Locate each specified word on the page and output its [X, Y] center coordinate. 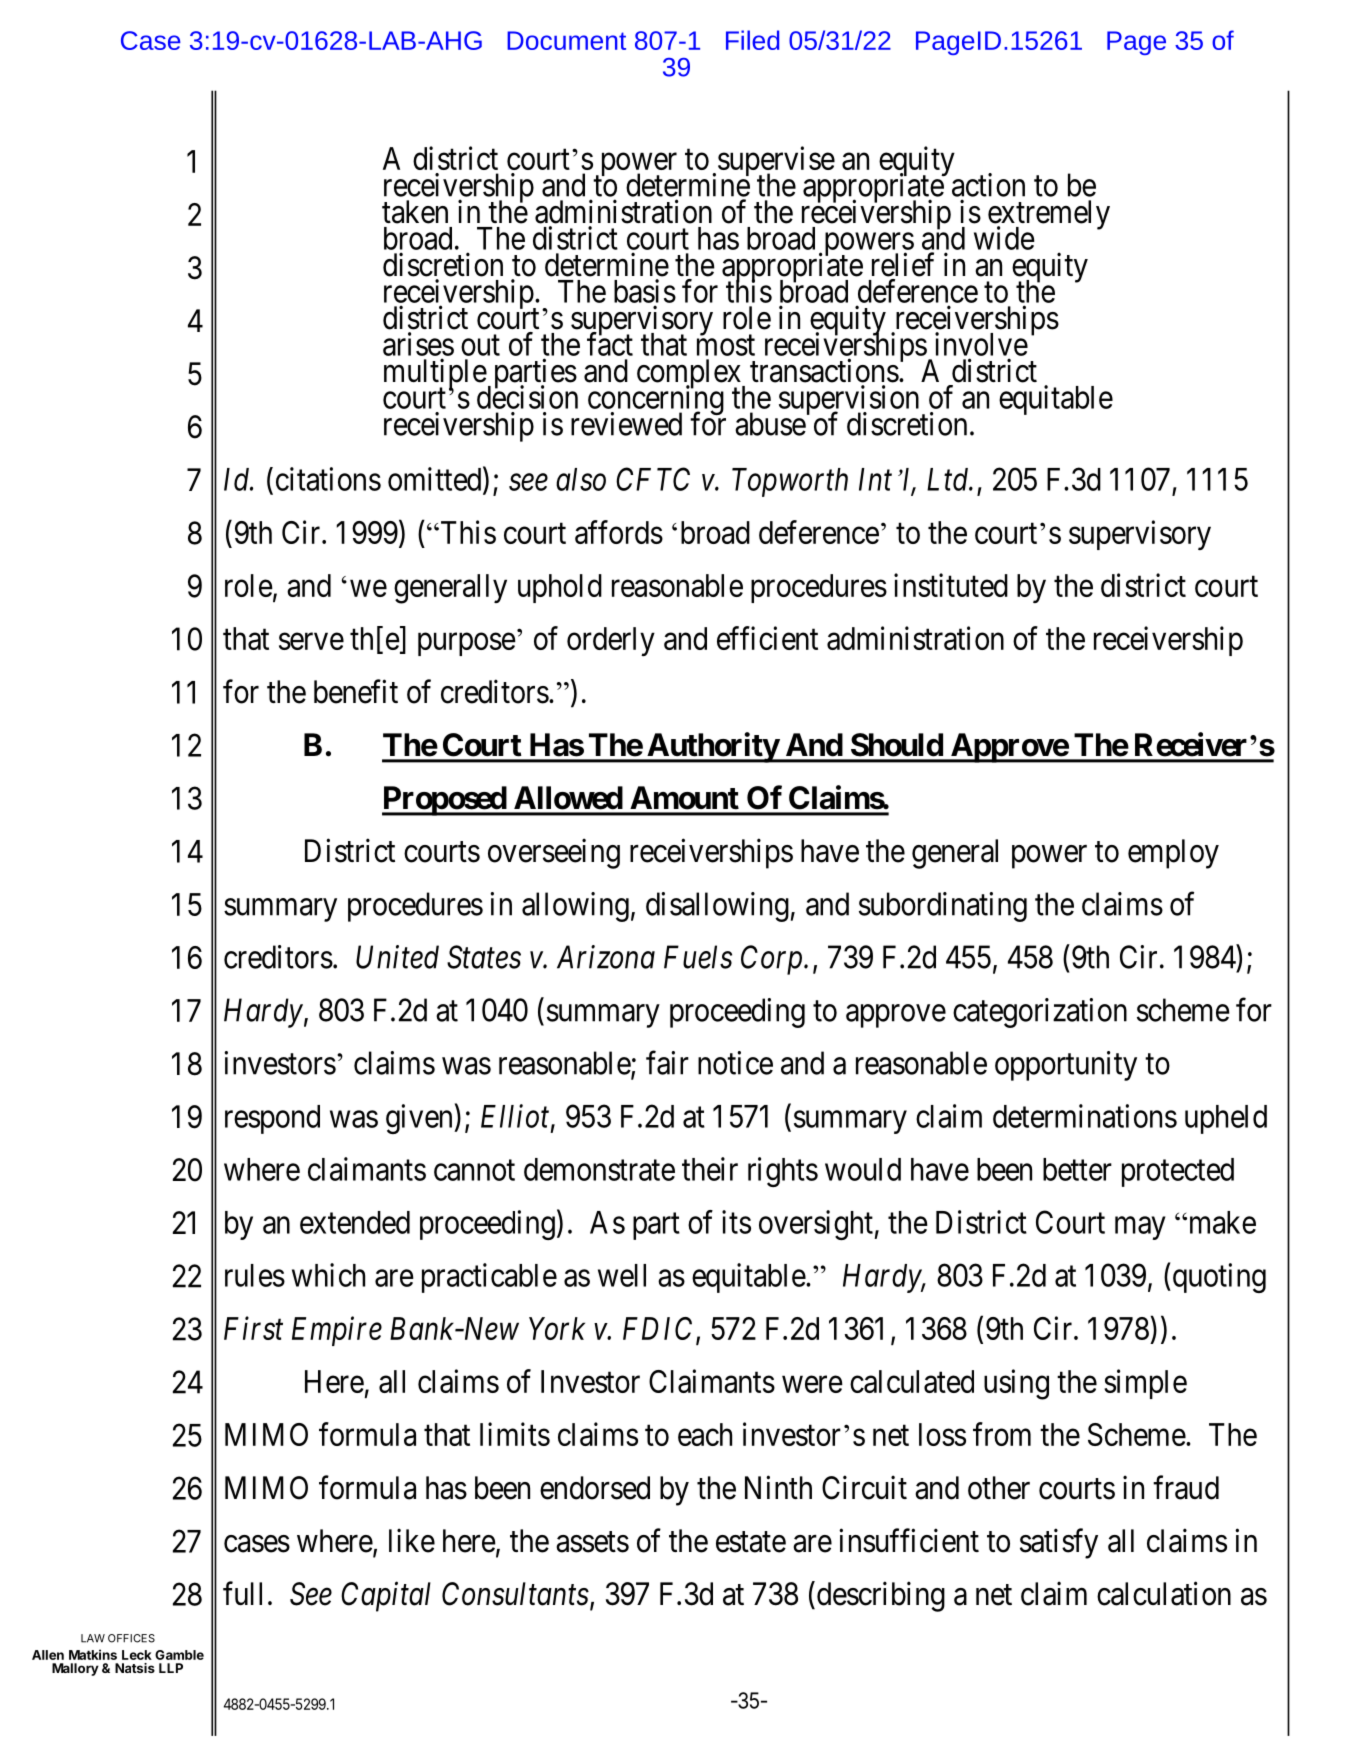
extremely [1049, 216]
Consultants [515, 1594]
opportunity [1066, 1066]
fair [667, 1063]
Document [566, 40]
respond [272, 1119]
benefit [356, 691]
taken [415, 212]
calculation [1164, 1593]
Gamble [179, 1655]
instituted [951, 585]
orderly [611, 641]
